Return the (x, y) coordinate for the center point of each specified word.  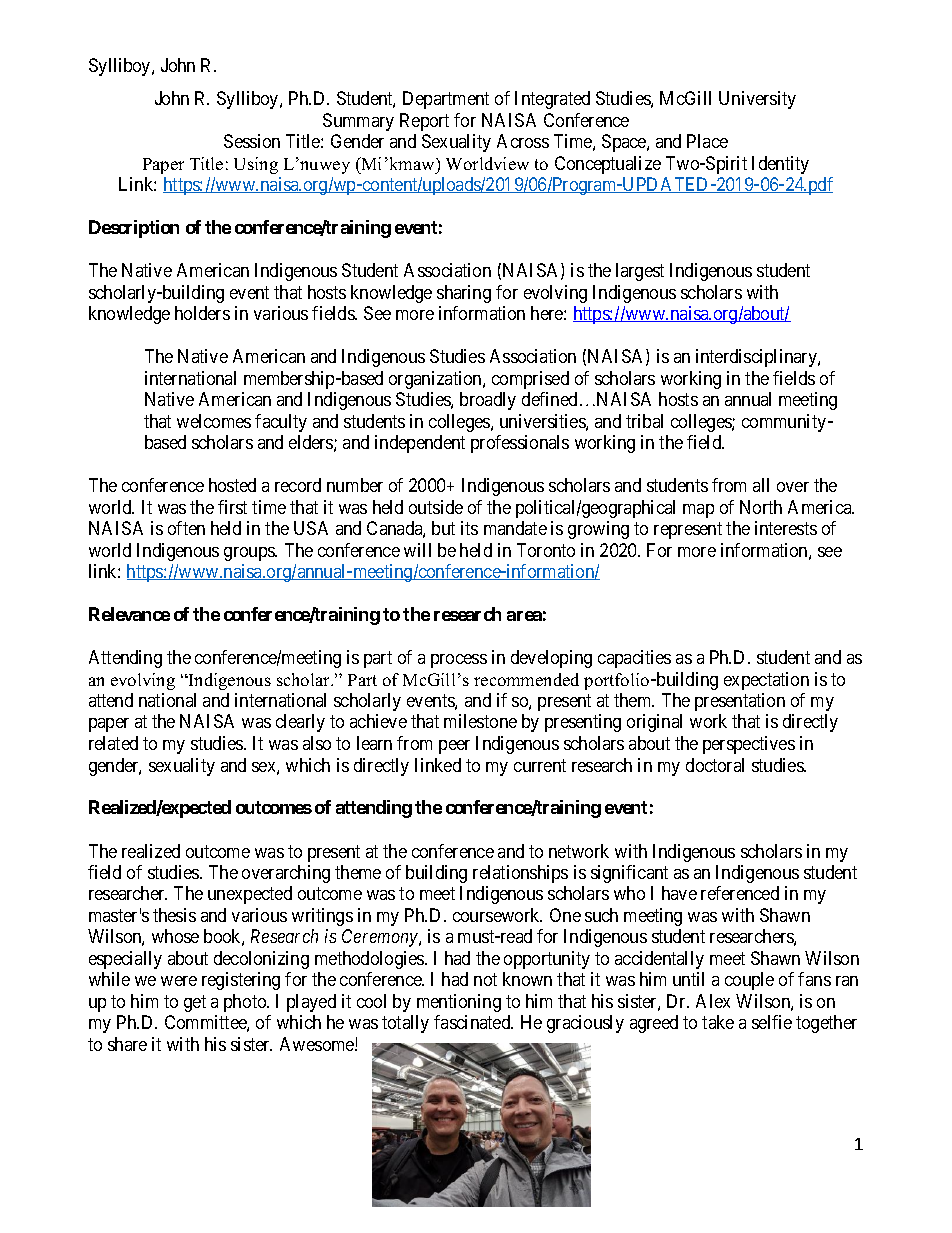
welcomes (214, 421)
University (757, 100)
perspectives (749, 745)
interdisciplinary (757, 358)
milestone (480, 721)
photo (246, 1003)
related (113, 743)
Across (523, 141)
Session (252, 141)
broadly (488, 401)
